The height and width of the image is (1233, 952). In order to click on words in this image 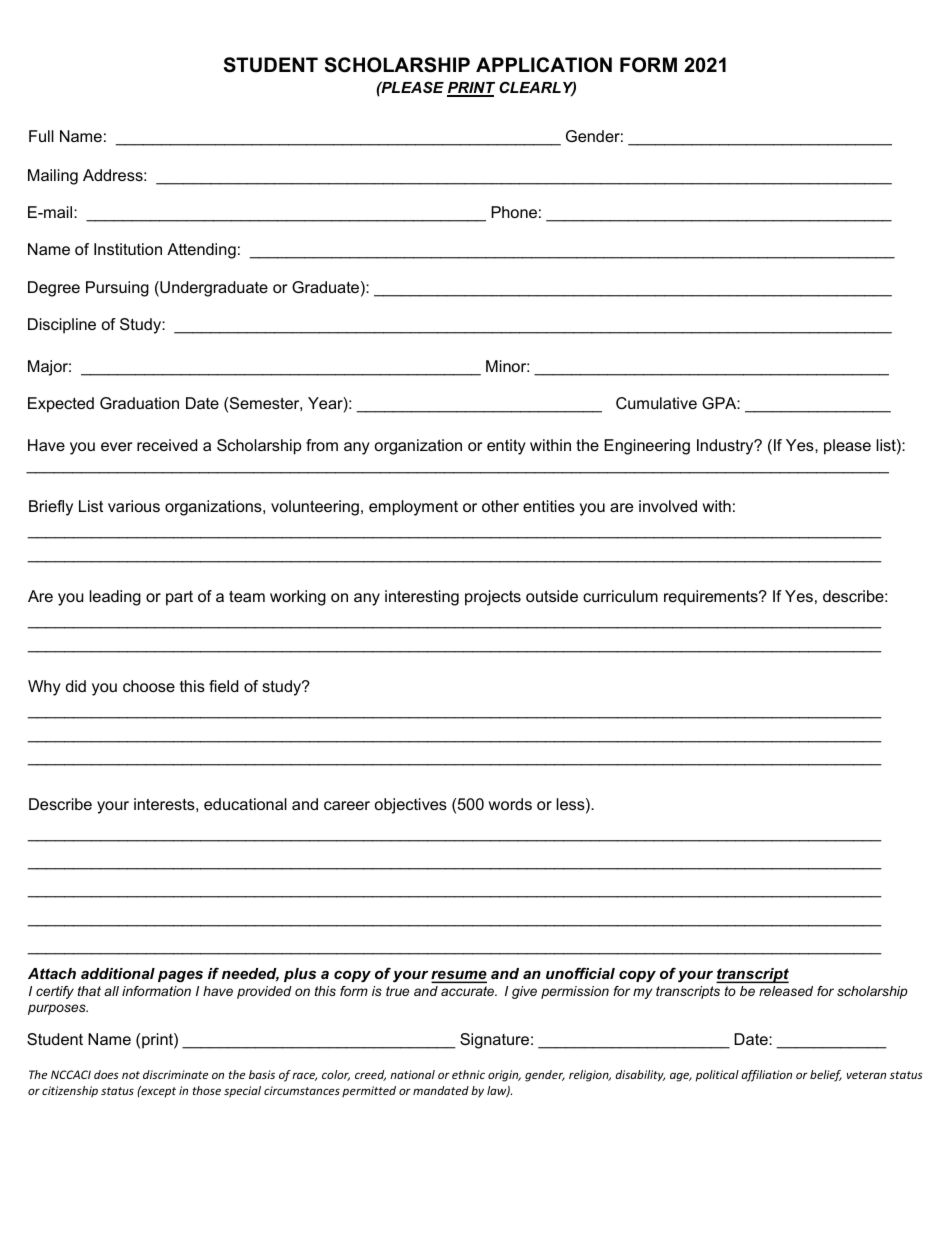, I will do `click(510, 804)`.
